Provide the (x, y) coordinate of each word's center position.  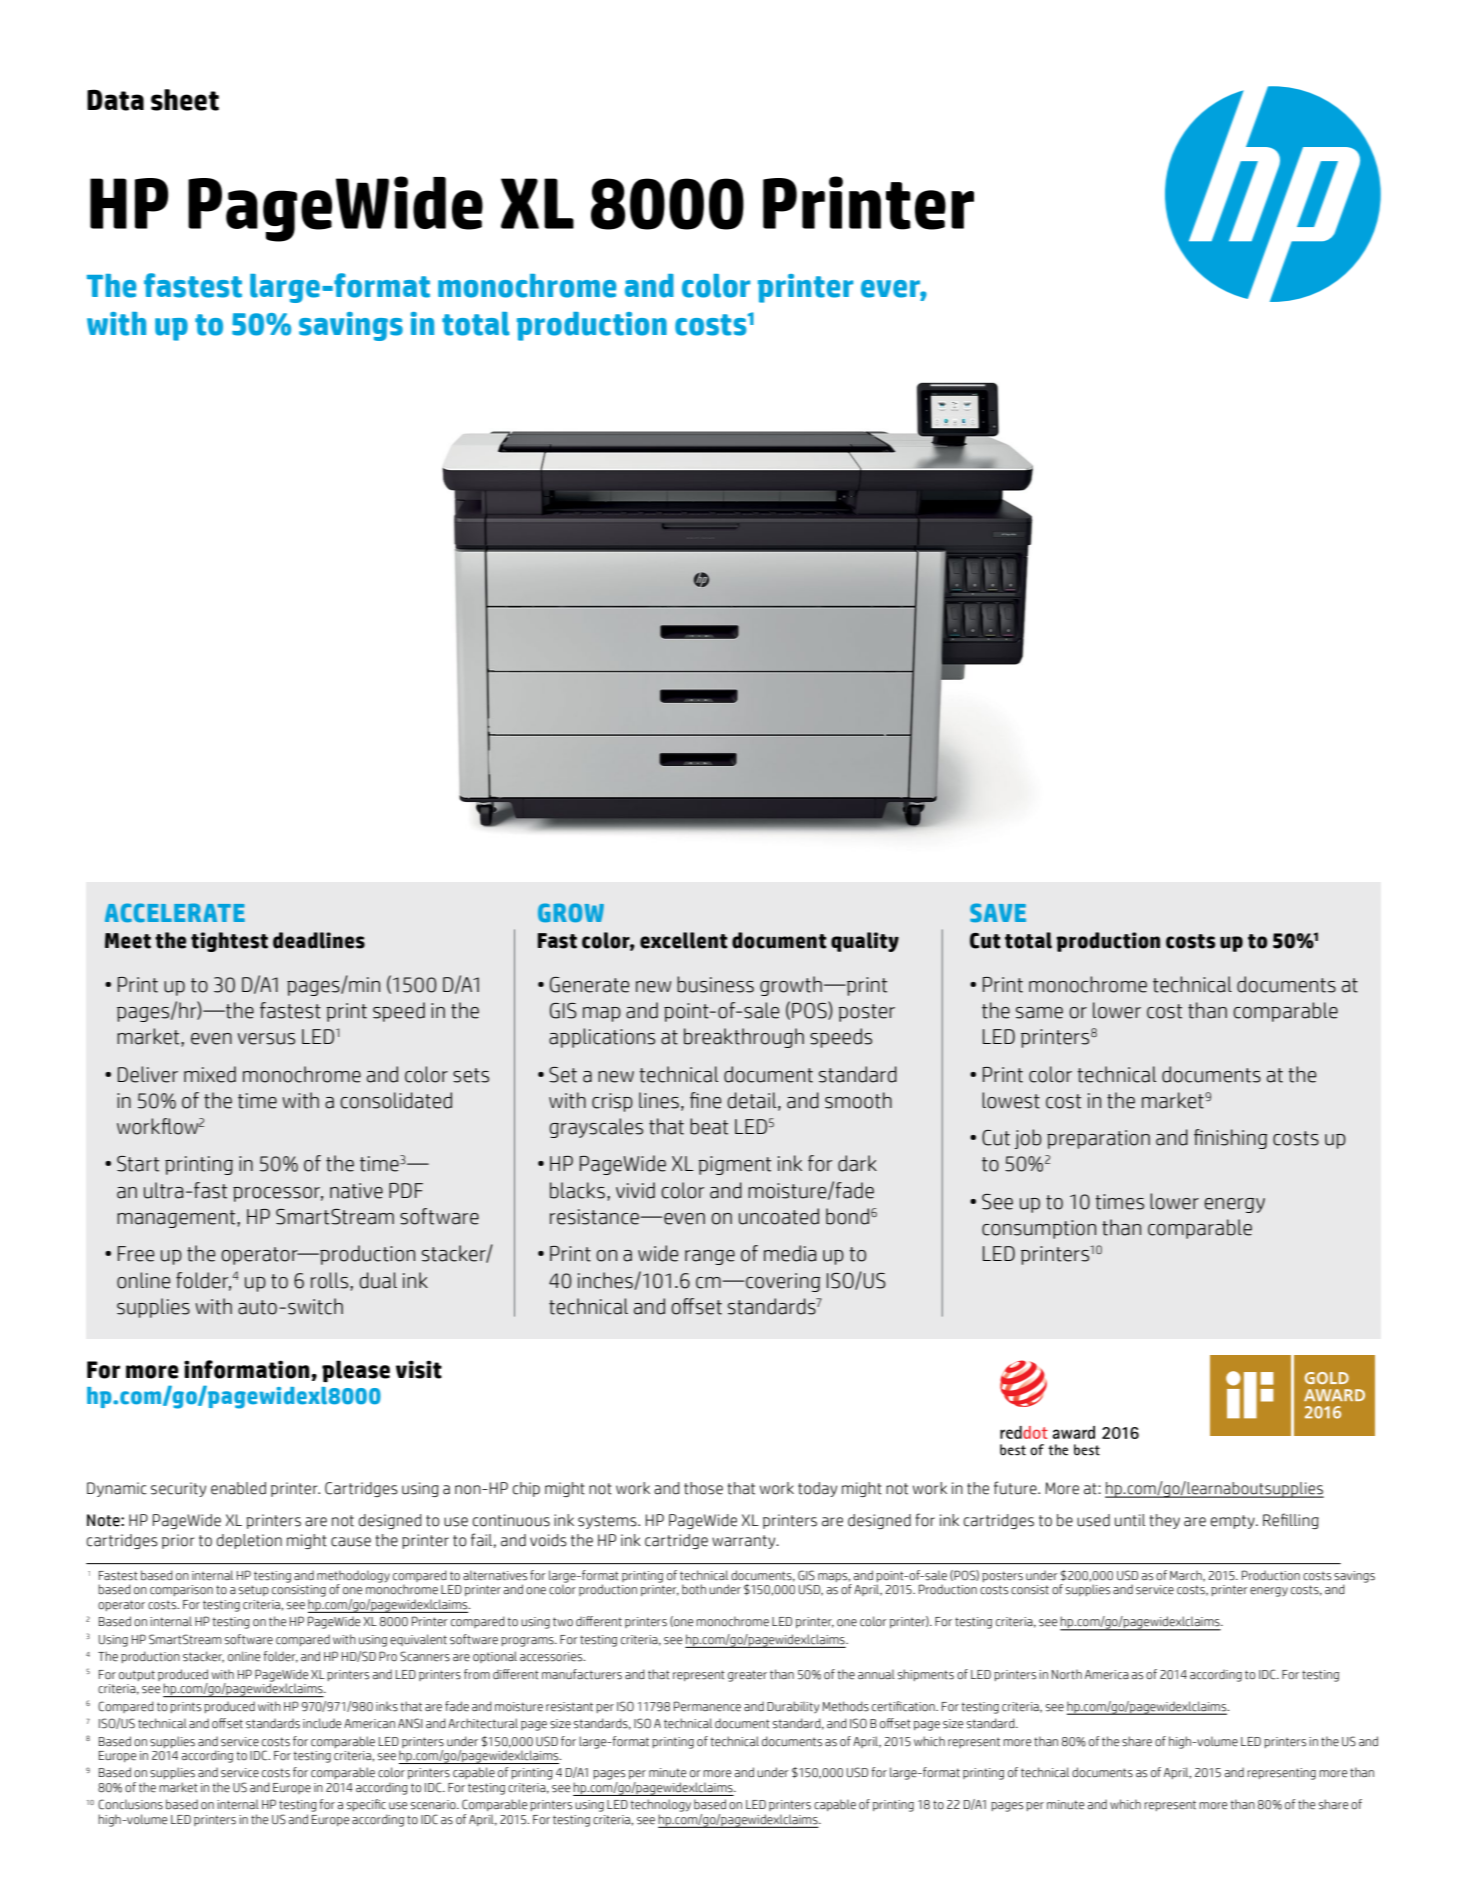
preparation (1098, 1139)
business (715, 984)
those (703, 1488)
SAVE (998, 912)
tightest (229, 942)
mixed (210, 1074)
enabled (238, 1488)
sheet (185, 100)
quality (865, 942)
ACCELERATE (175, 912)
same (1039, 1013)
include (322, 1723)
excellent (684, 940)
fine (705, 1100)
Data (115, 100)
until (1130, 1520)
